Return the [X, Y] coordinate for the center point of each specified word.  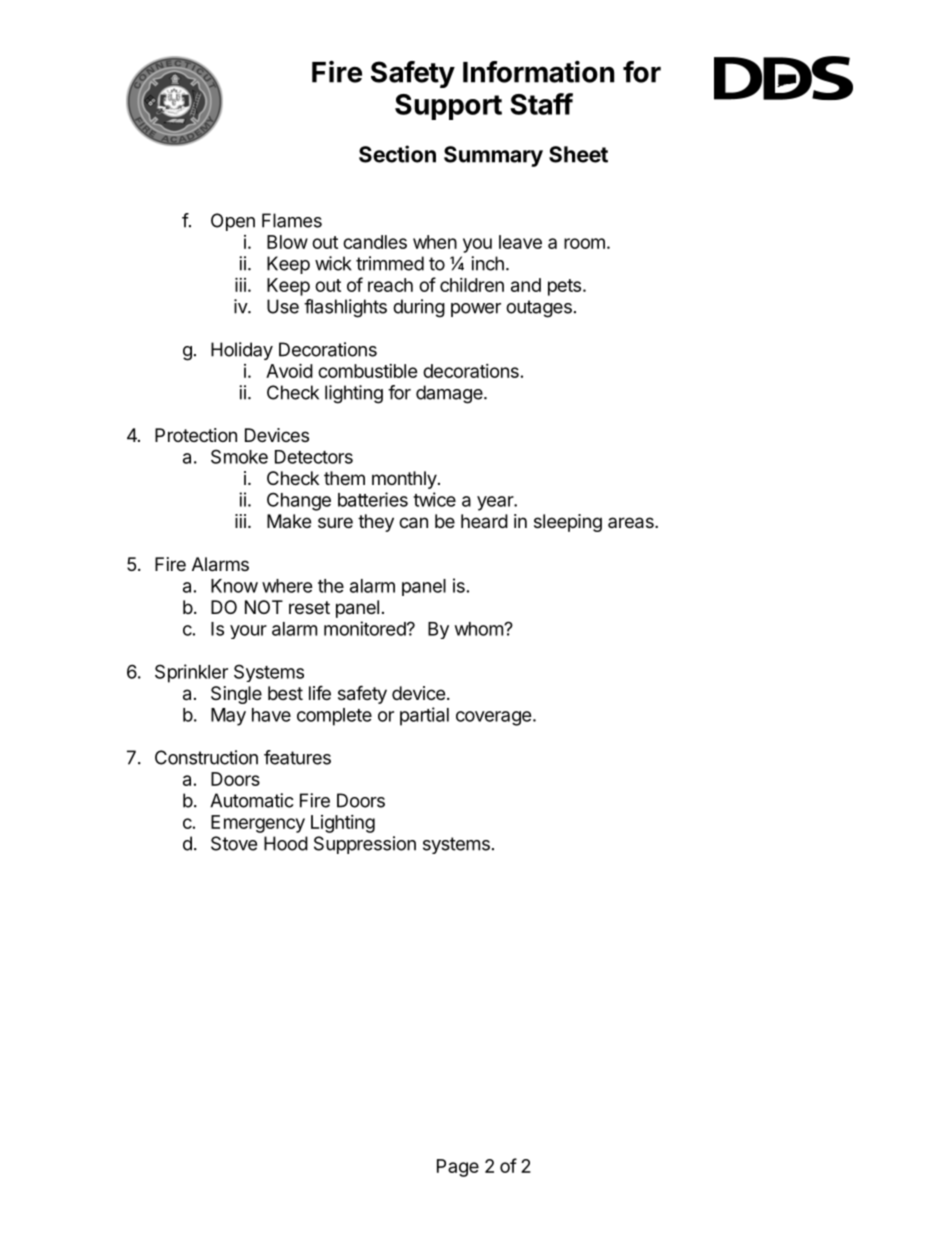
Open [233, 222]
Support [448, 107]
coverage [494, 718]
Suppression [365, 845]
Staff [541, 104]
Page [458, 1168]
